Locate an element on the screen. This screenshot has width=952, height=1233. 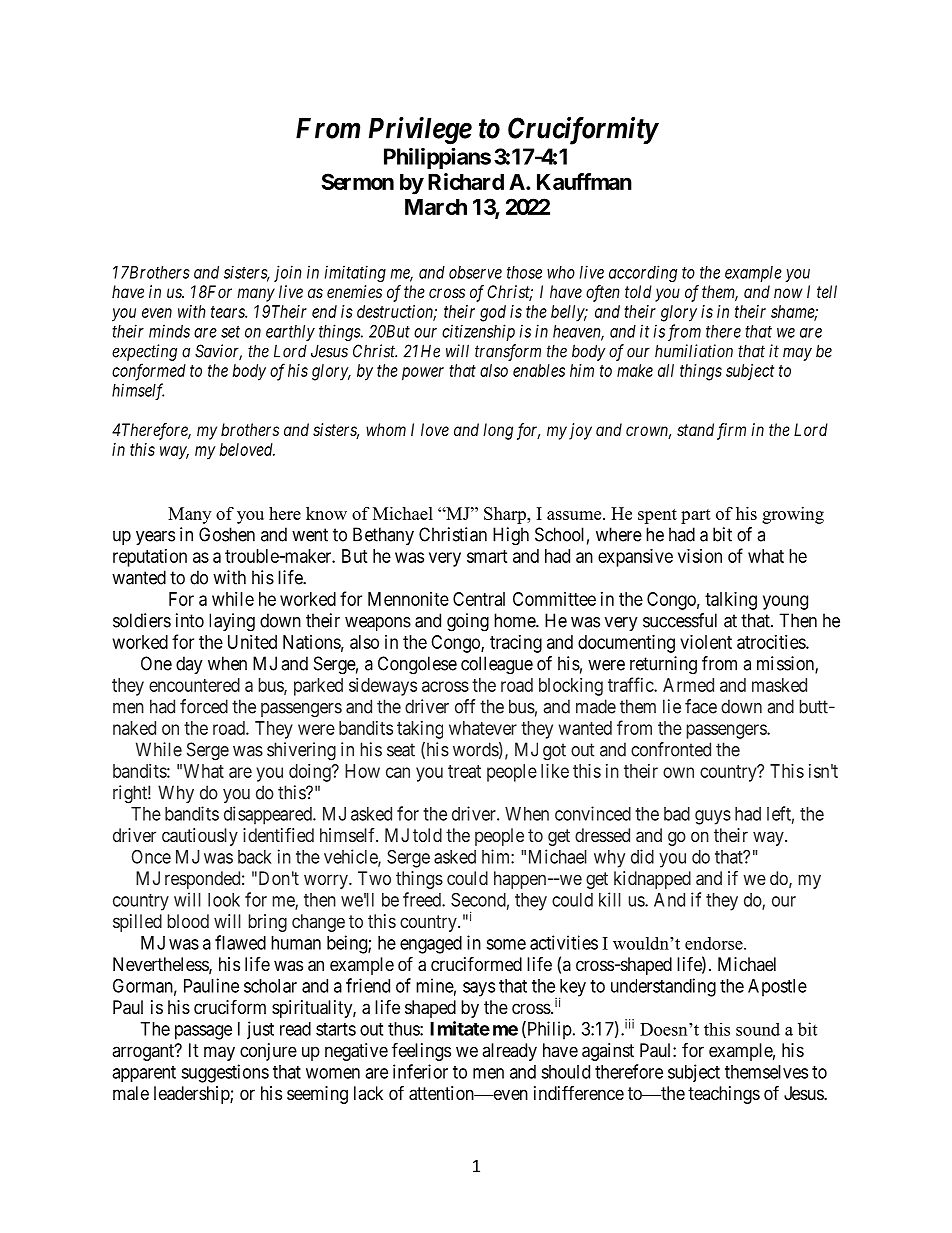
conformed is located at coordinates (149, 372).
